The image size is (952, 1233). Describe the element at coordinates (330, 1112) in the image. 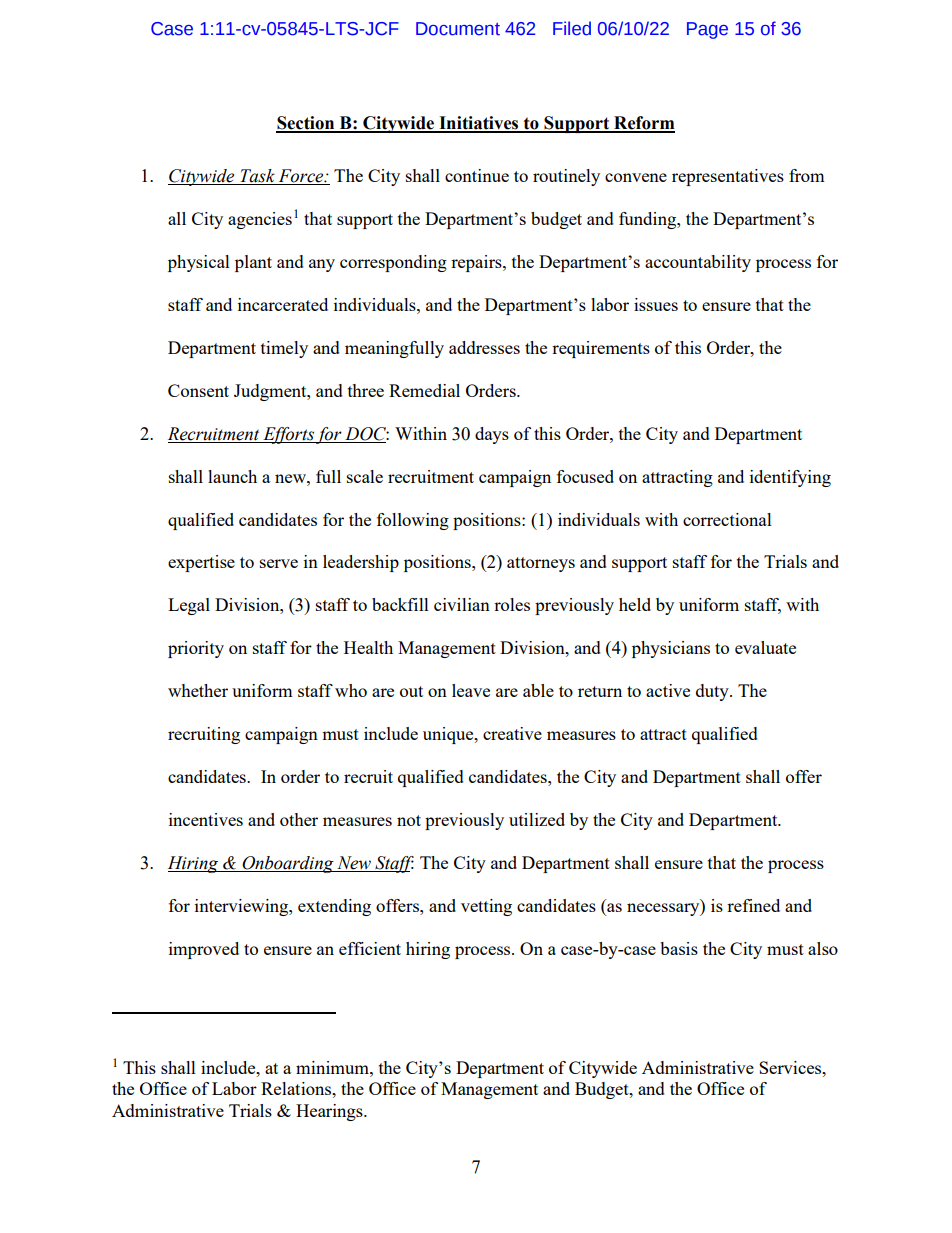

I see `Hearings` at that location.
